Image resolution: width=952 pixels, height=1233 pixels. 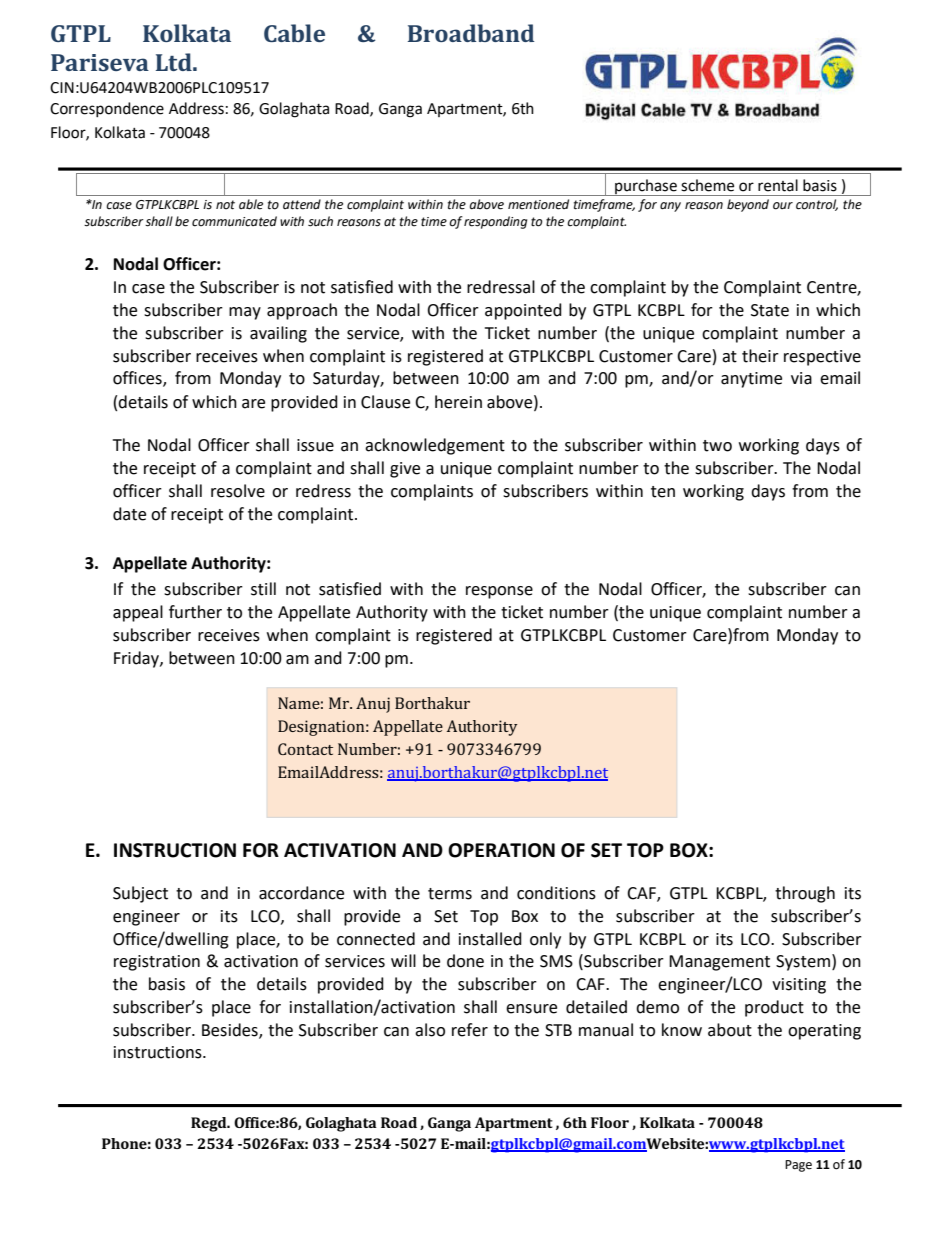 I want to click on Contact, so click(x=305, y=749).
